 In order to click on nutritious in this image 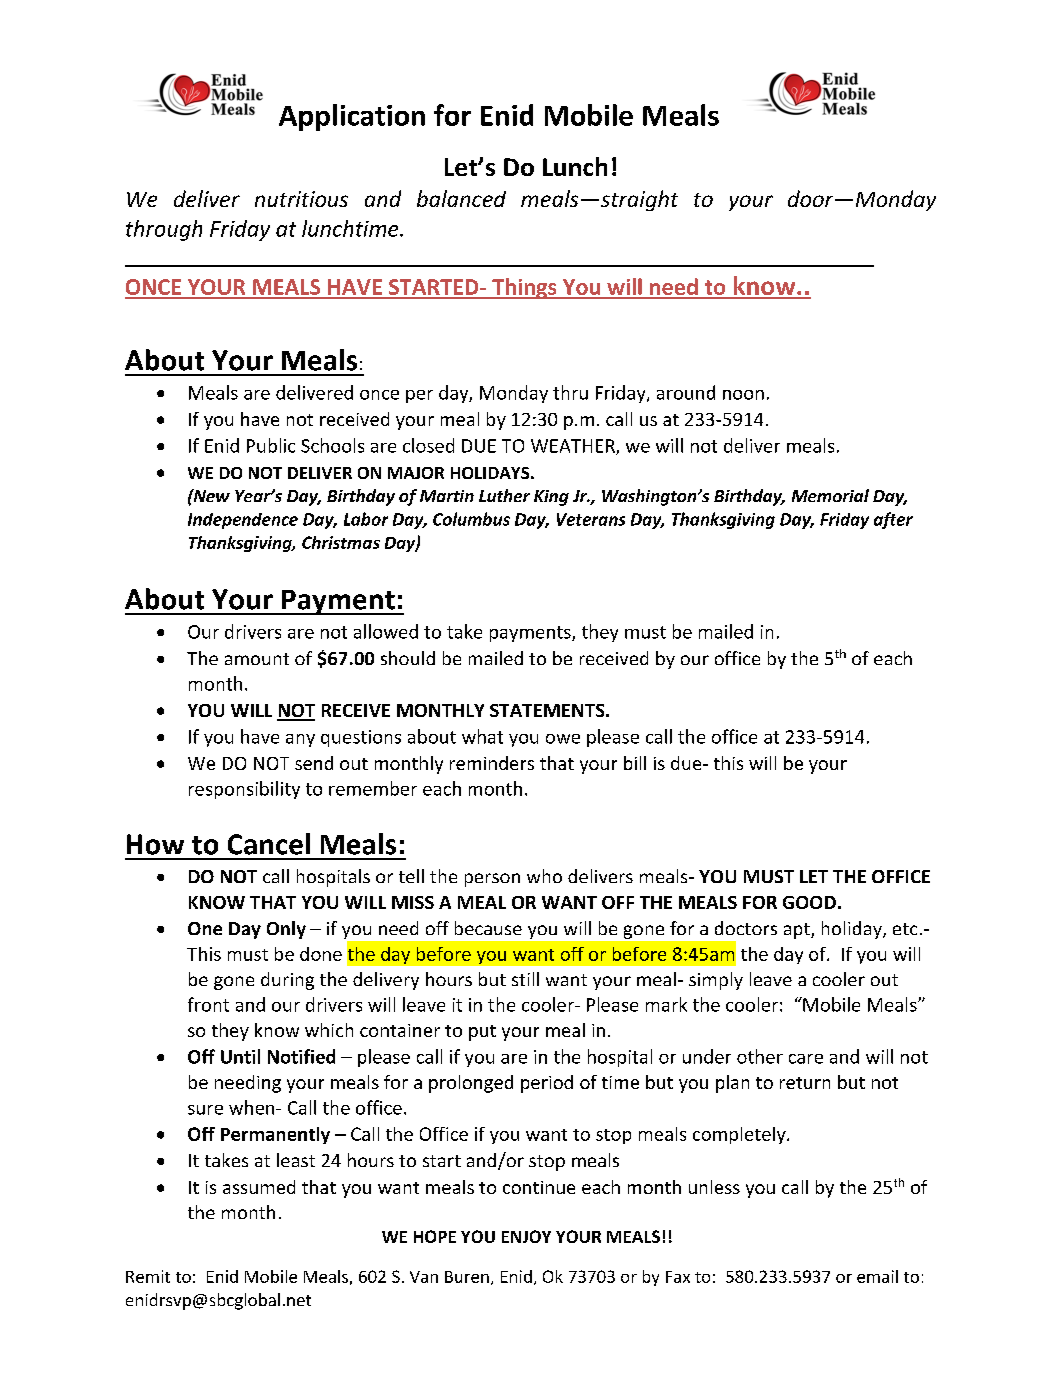, I will do `click(301, 199)`.
